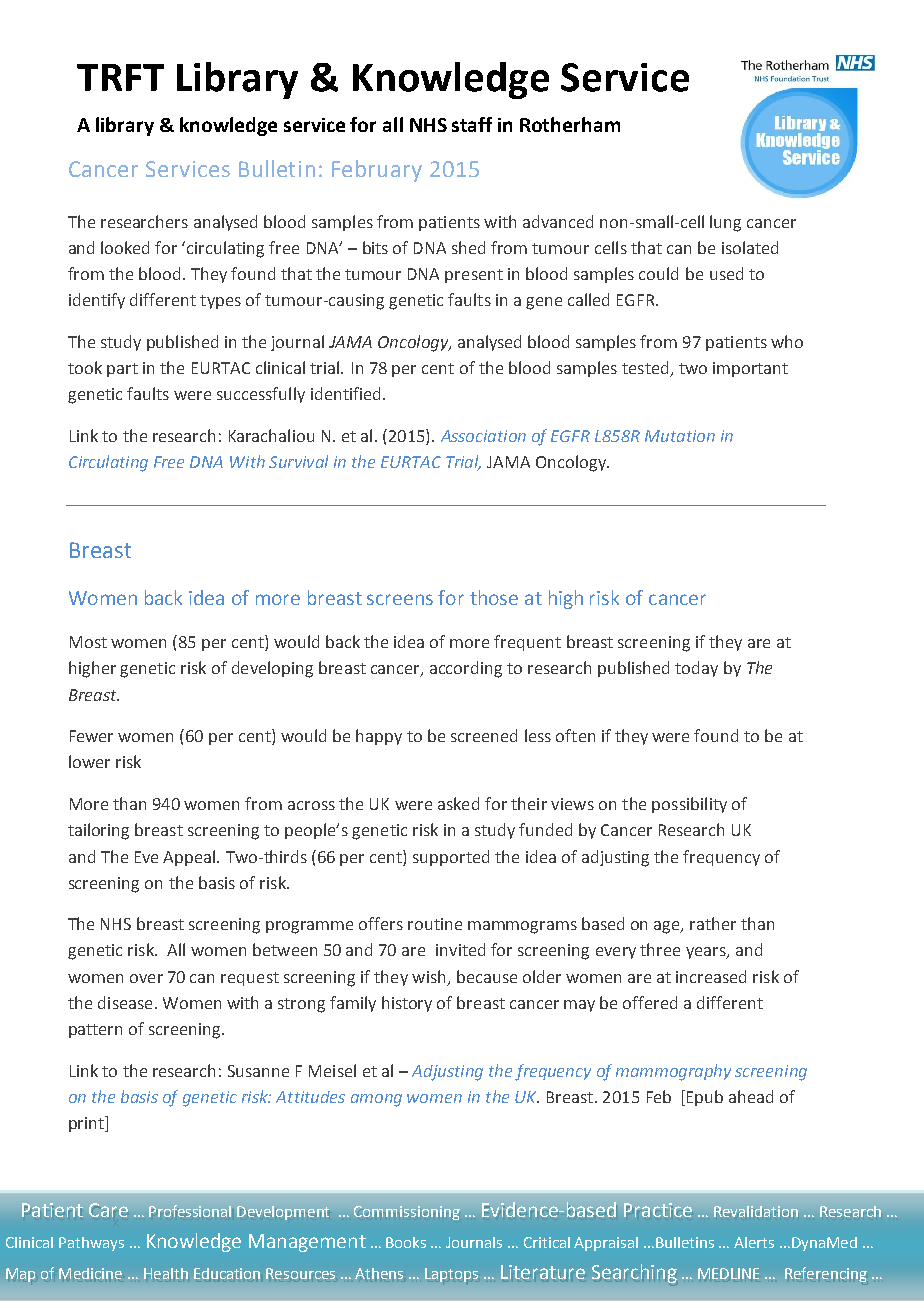 Image resolution: width=924 pixels, height=1308 pixels. I want to click on lung, so click(725, 223).
